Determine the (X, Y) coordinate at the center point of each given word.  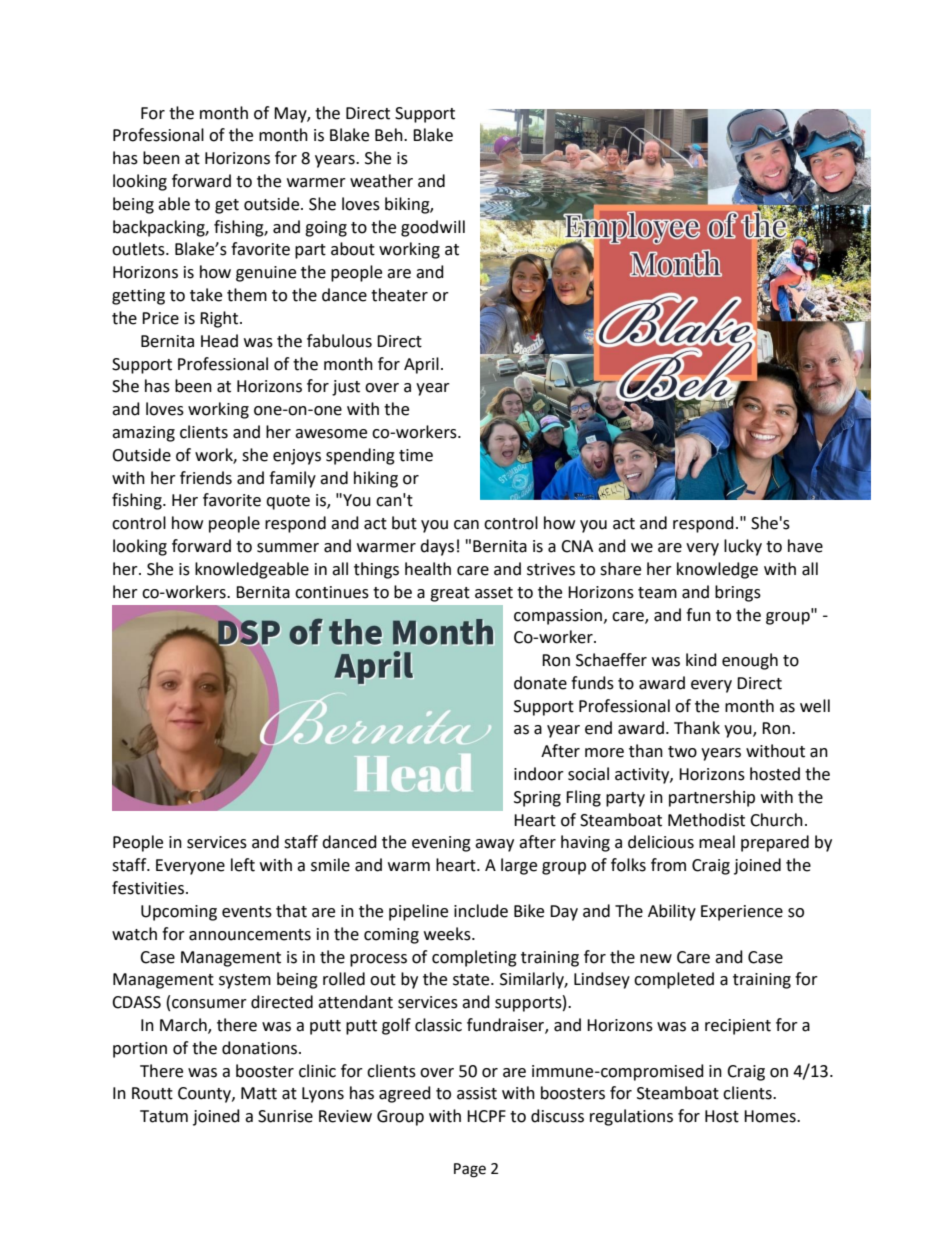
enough (750, 661)
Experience (742, 913)
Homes (771, 1116)
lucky (743, 547)
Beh (390, 135)
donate (540, 683)
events (247, 912)
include (481, 911)
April (421, 365)
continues (332, 592)
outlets (139, 249)
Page (470, 1170)
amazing (143, 434)
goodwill (433, 228)
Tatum (164, 1116)
